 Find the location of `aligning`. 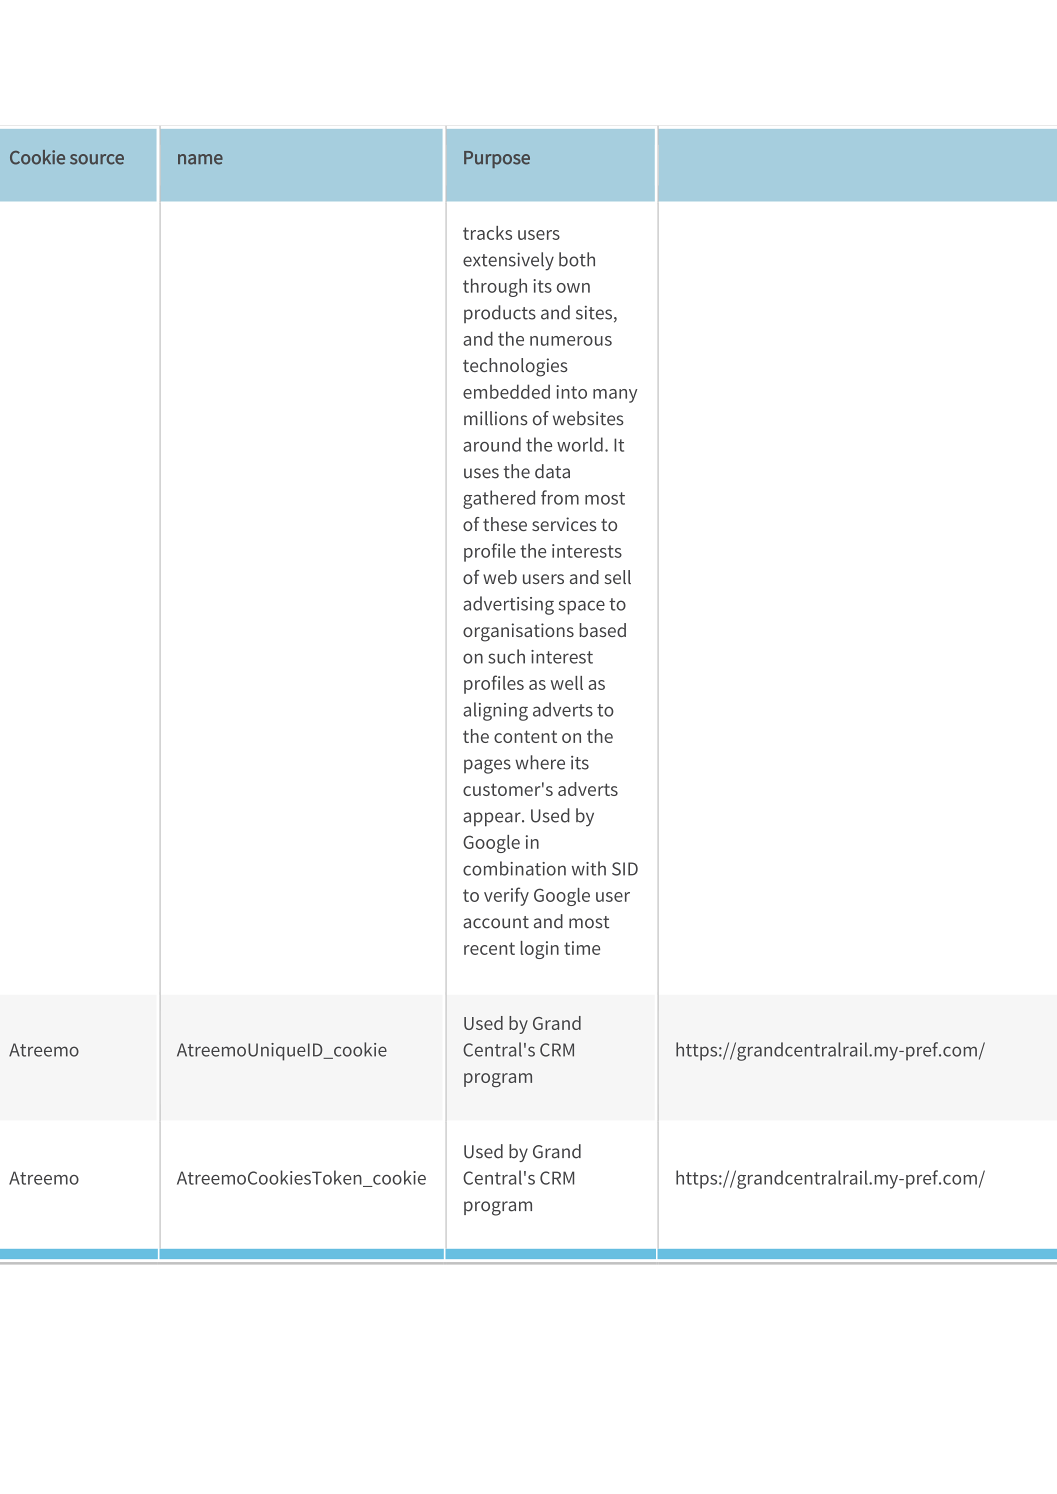

aligning is located at coordinates (495, 711).
